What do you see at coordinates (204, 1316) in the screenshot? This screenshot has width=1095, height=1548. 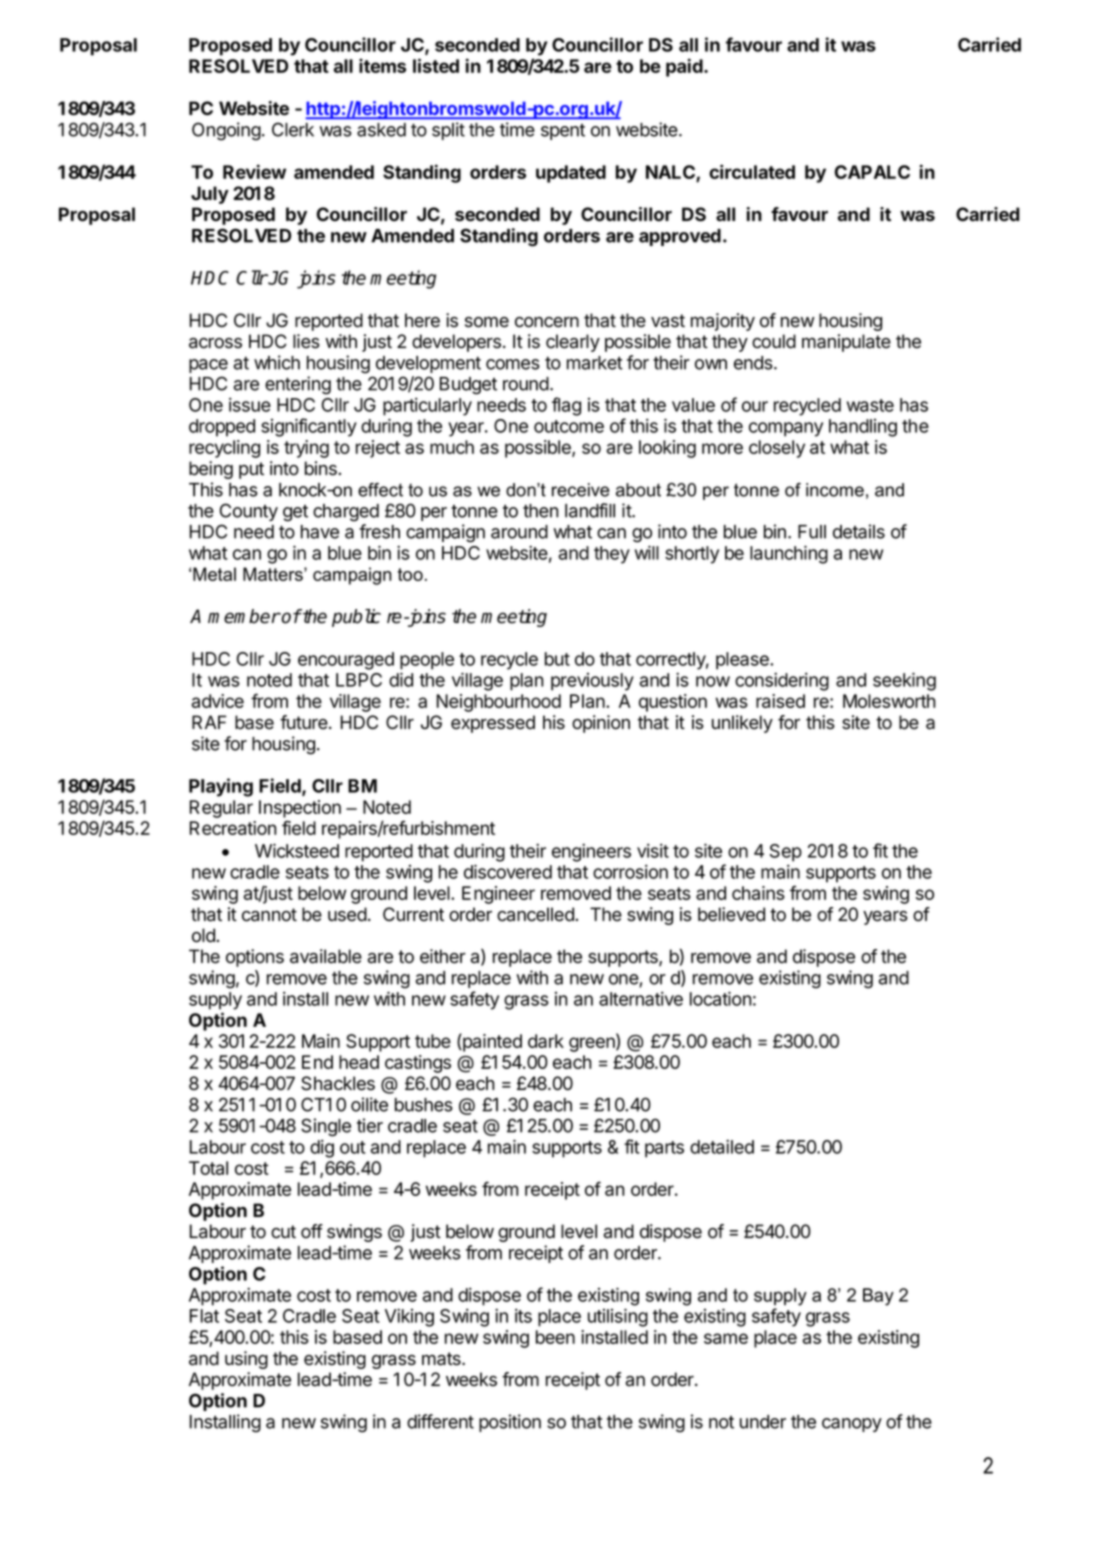 I see `Flat` at bounding box center [204, 1316].
